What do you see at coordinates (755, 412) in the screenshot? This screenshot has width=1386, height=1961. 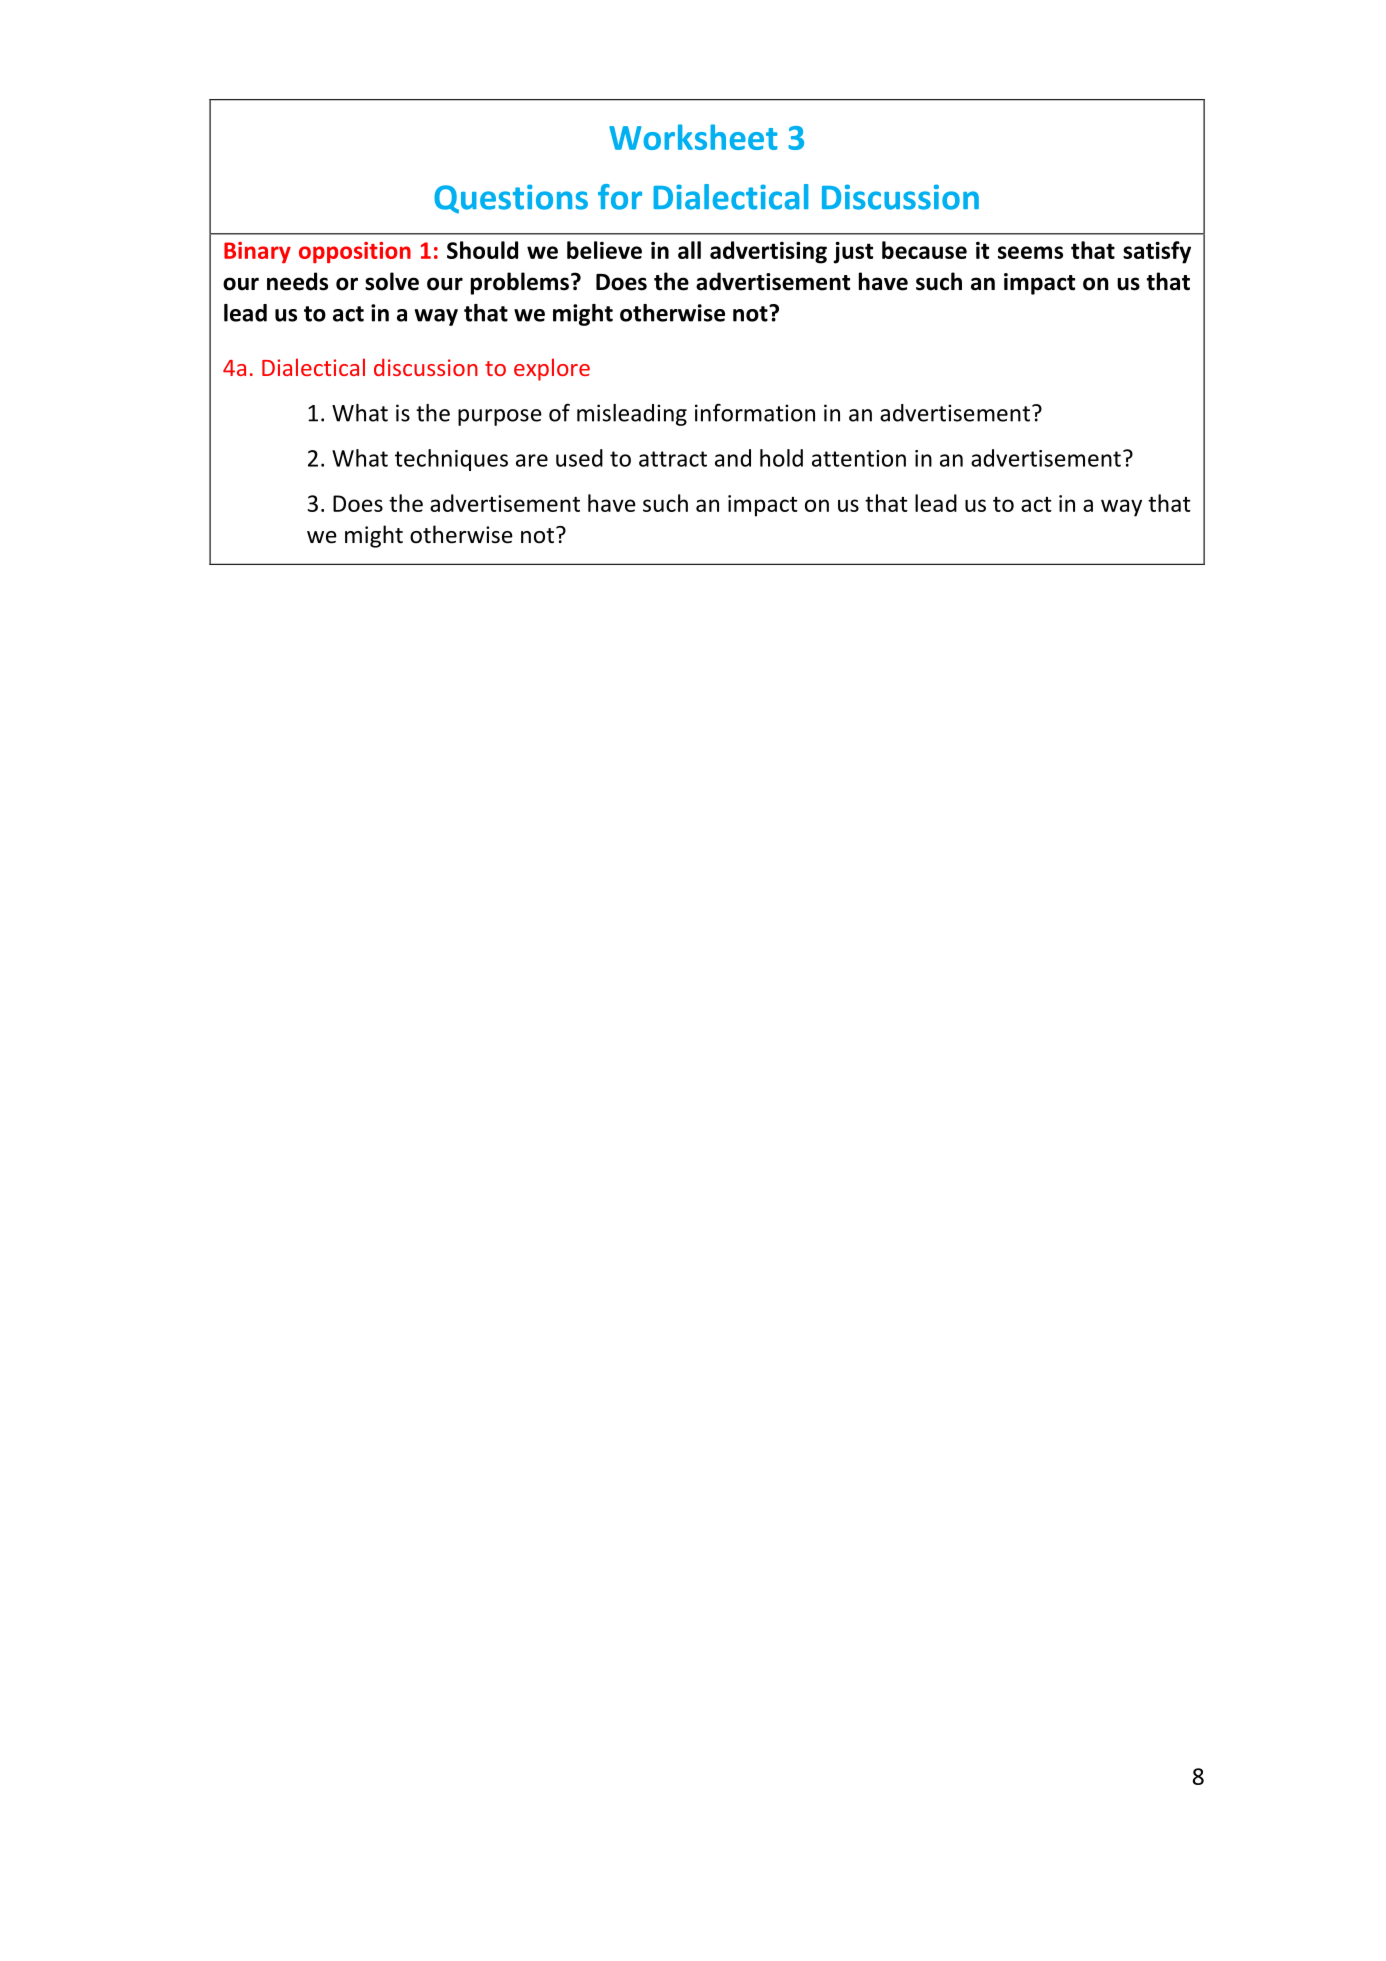 I see `information` at bounding box center [755, 412].
